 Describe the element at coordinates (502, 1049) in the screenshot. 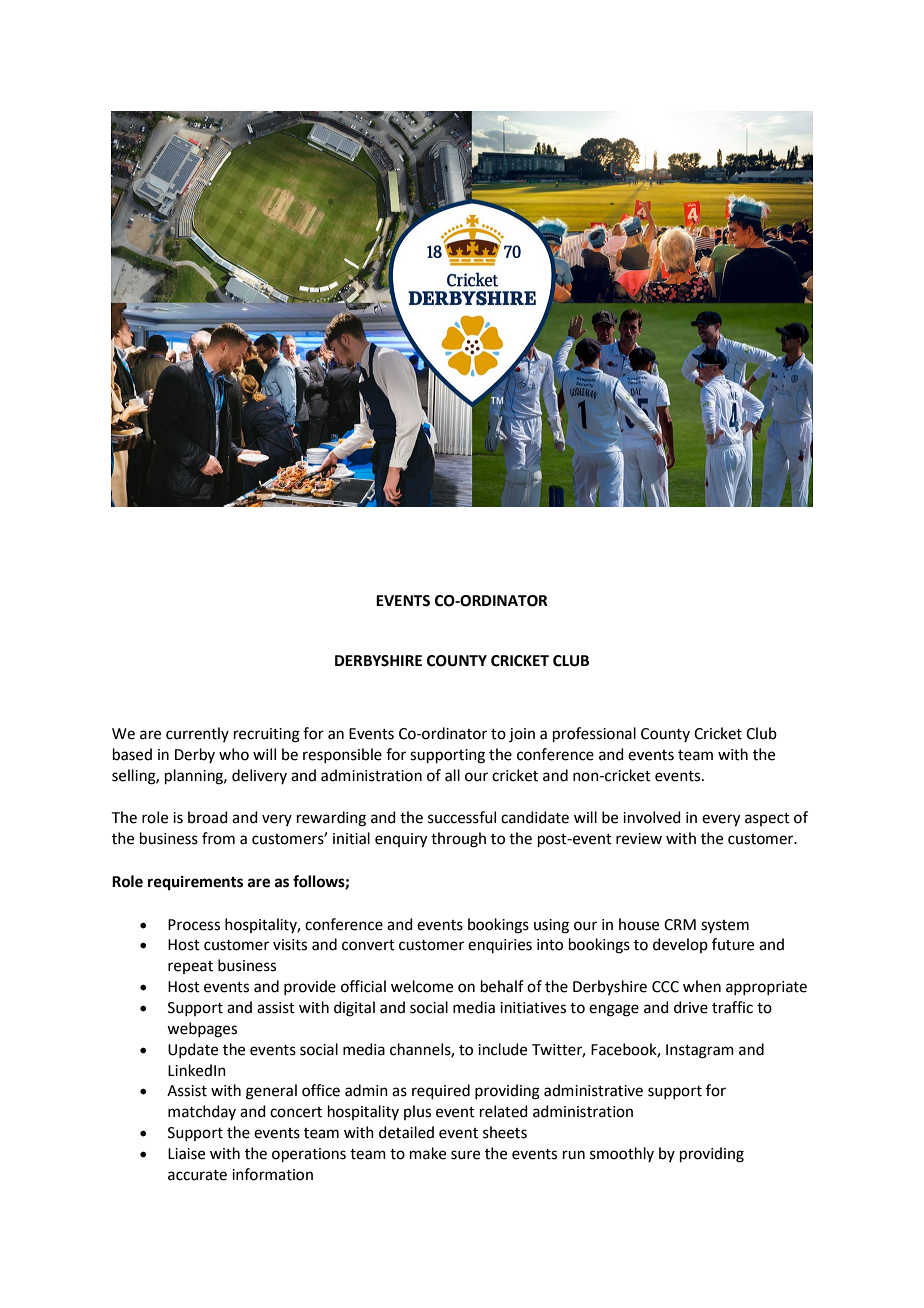

I see `include` at that location.
